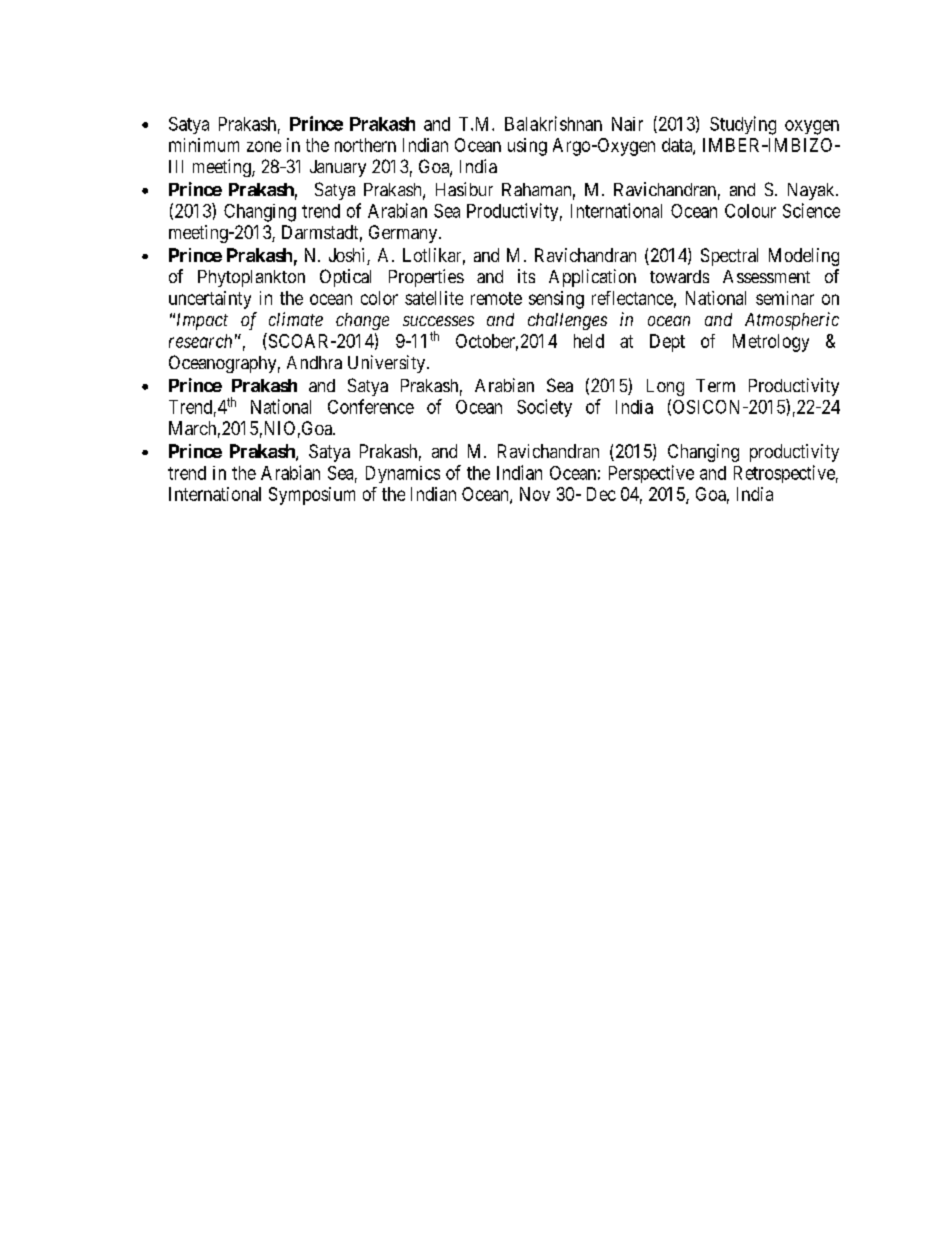  What do you see at coordinates (651, 474) in the document?
I see `Perspective` at bounding box center [651, 474].
